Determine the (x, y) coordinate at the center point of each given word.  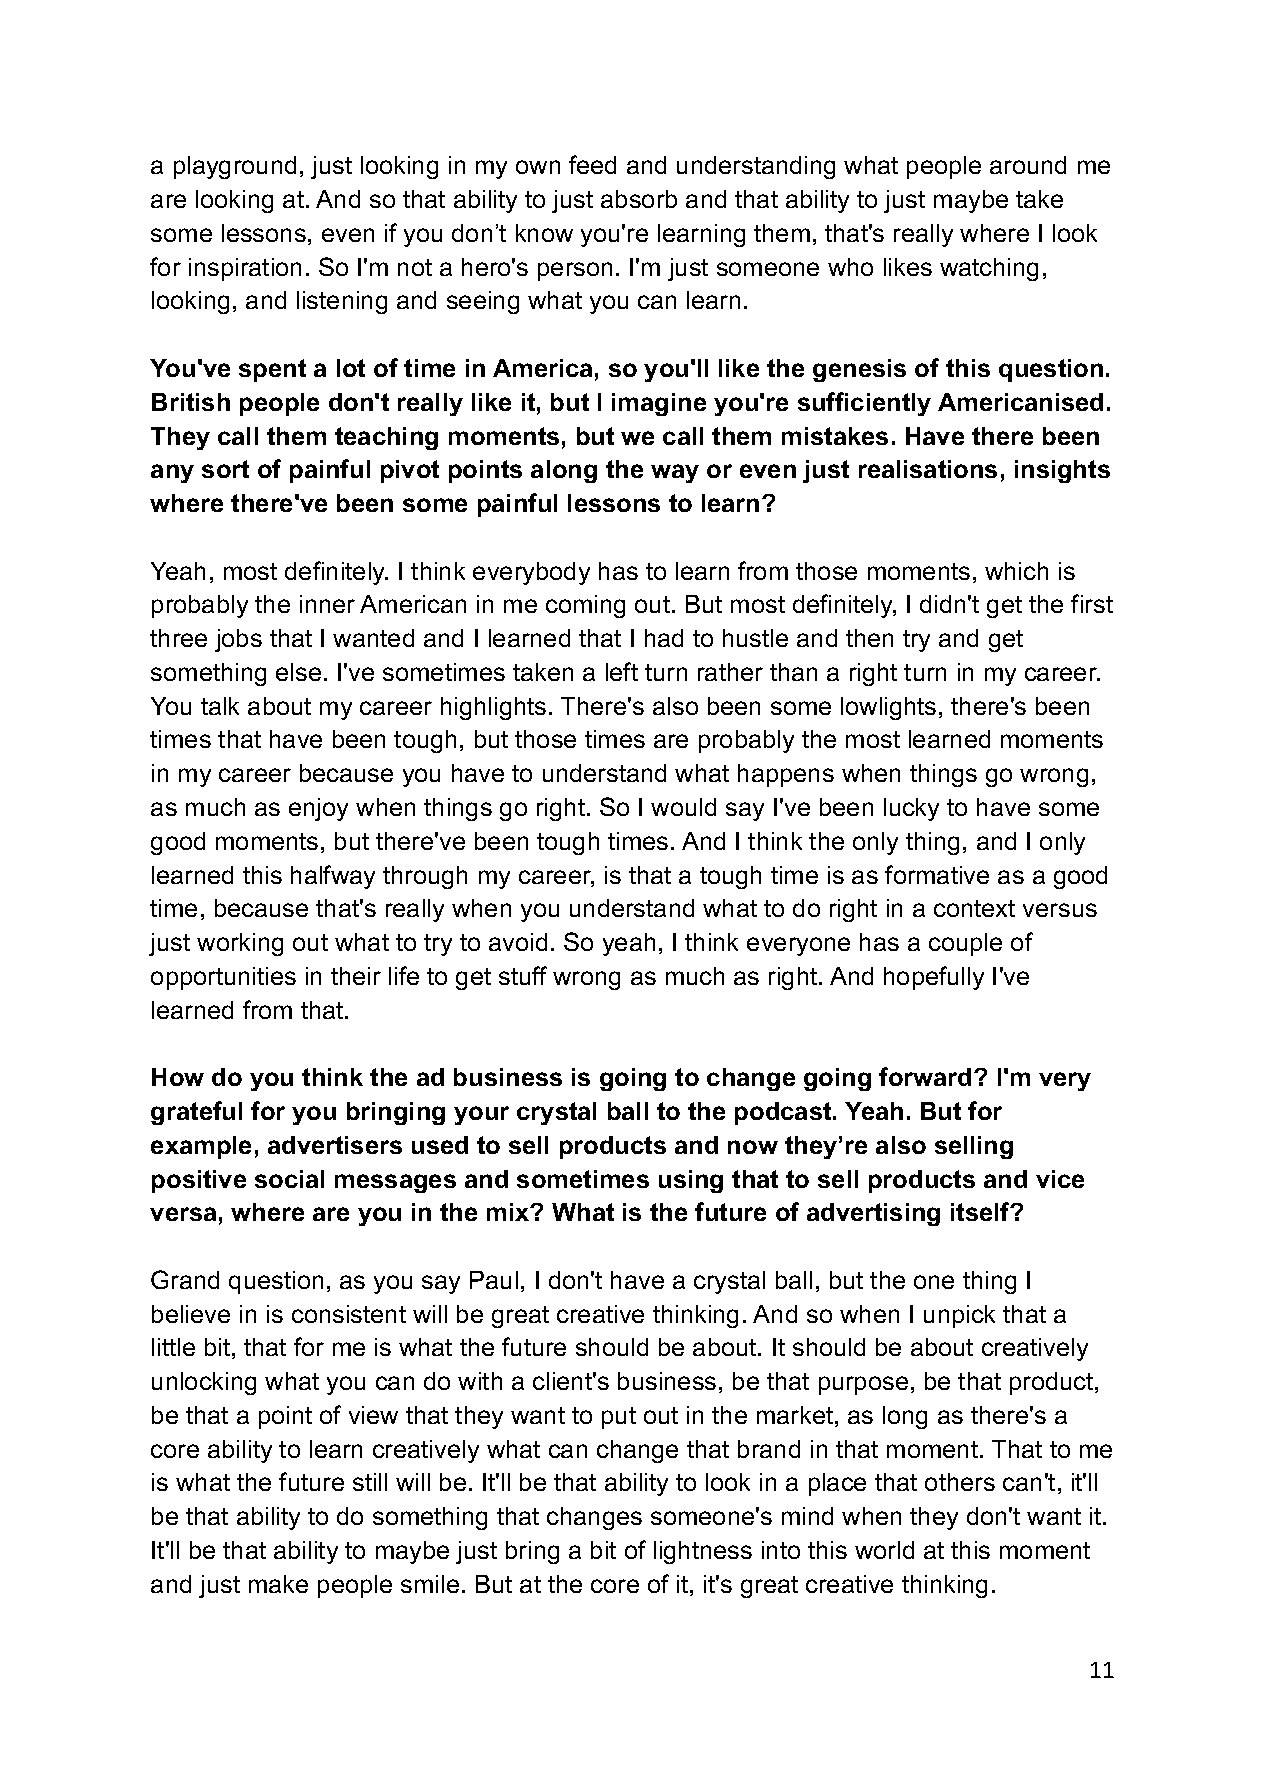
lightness (703, 1552)
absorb (639, 199)
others (960, 1482)
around (1028, 165)
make (278, 1584)
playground (235, 167)
